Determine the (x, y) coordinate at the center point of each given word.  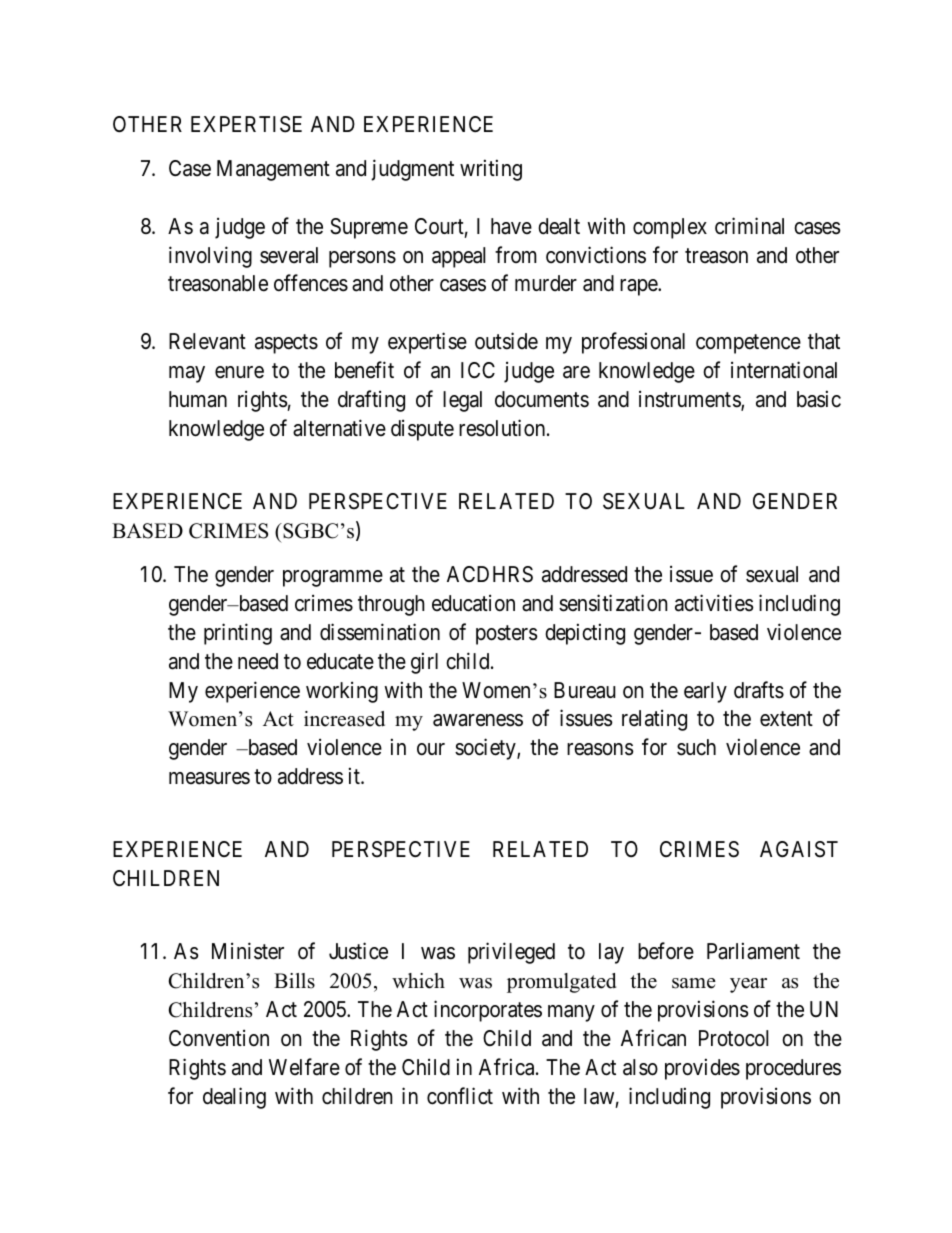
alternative (339, 428)
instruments (690, 400)
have (511, 226)
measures (209, 778)
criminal (749, 226)
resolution (503, 428)
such (696, 747)
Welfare (304, 1067)
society (486, 749)
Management (273, 170)
